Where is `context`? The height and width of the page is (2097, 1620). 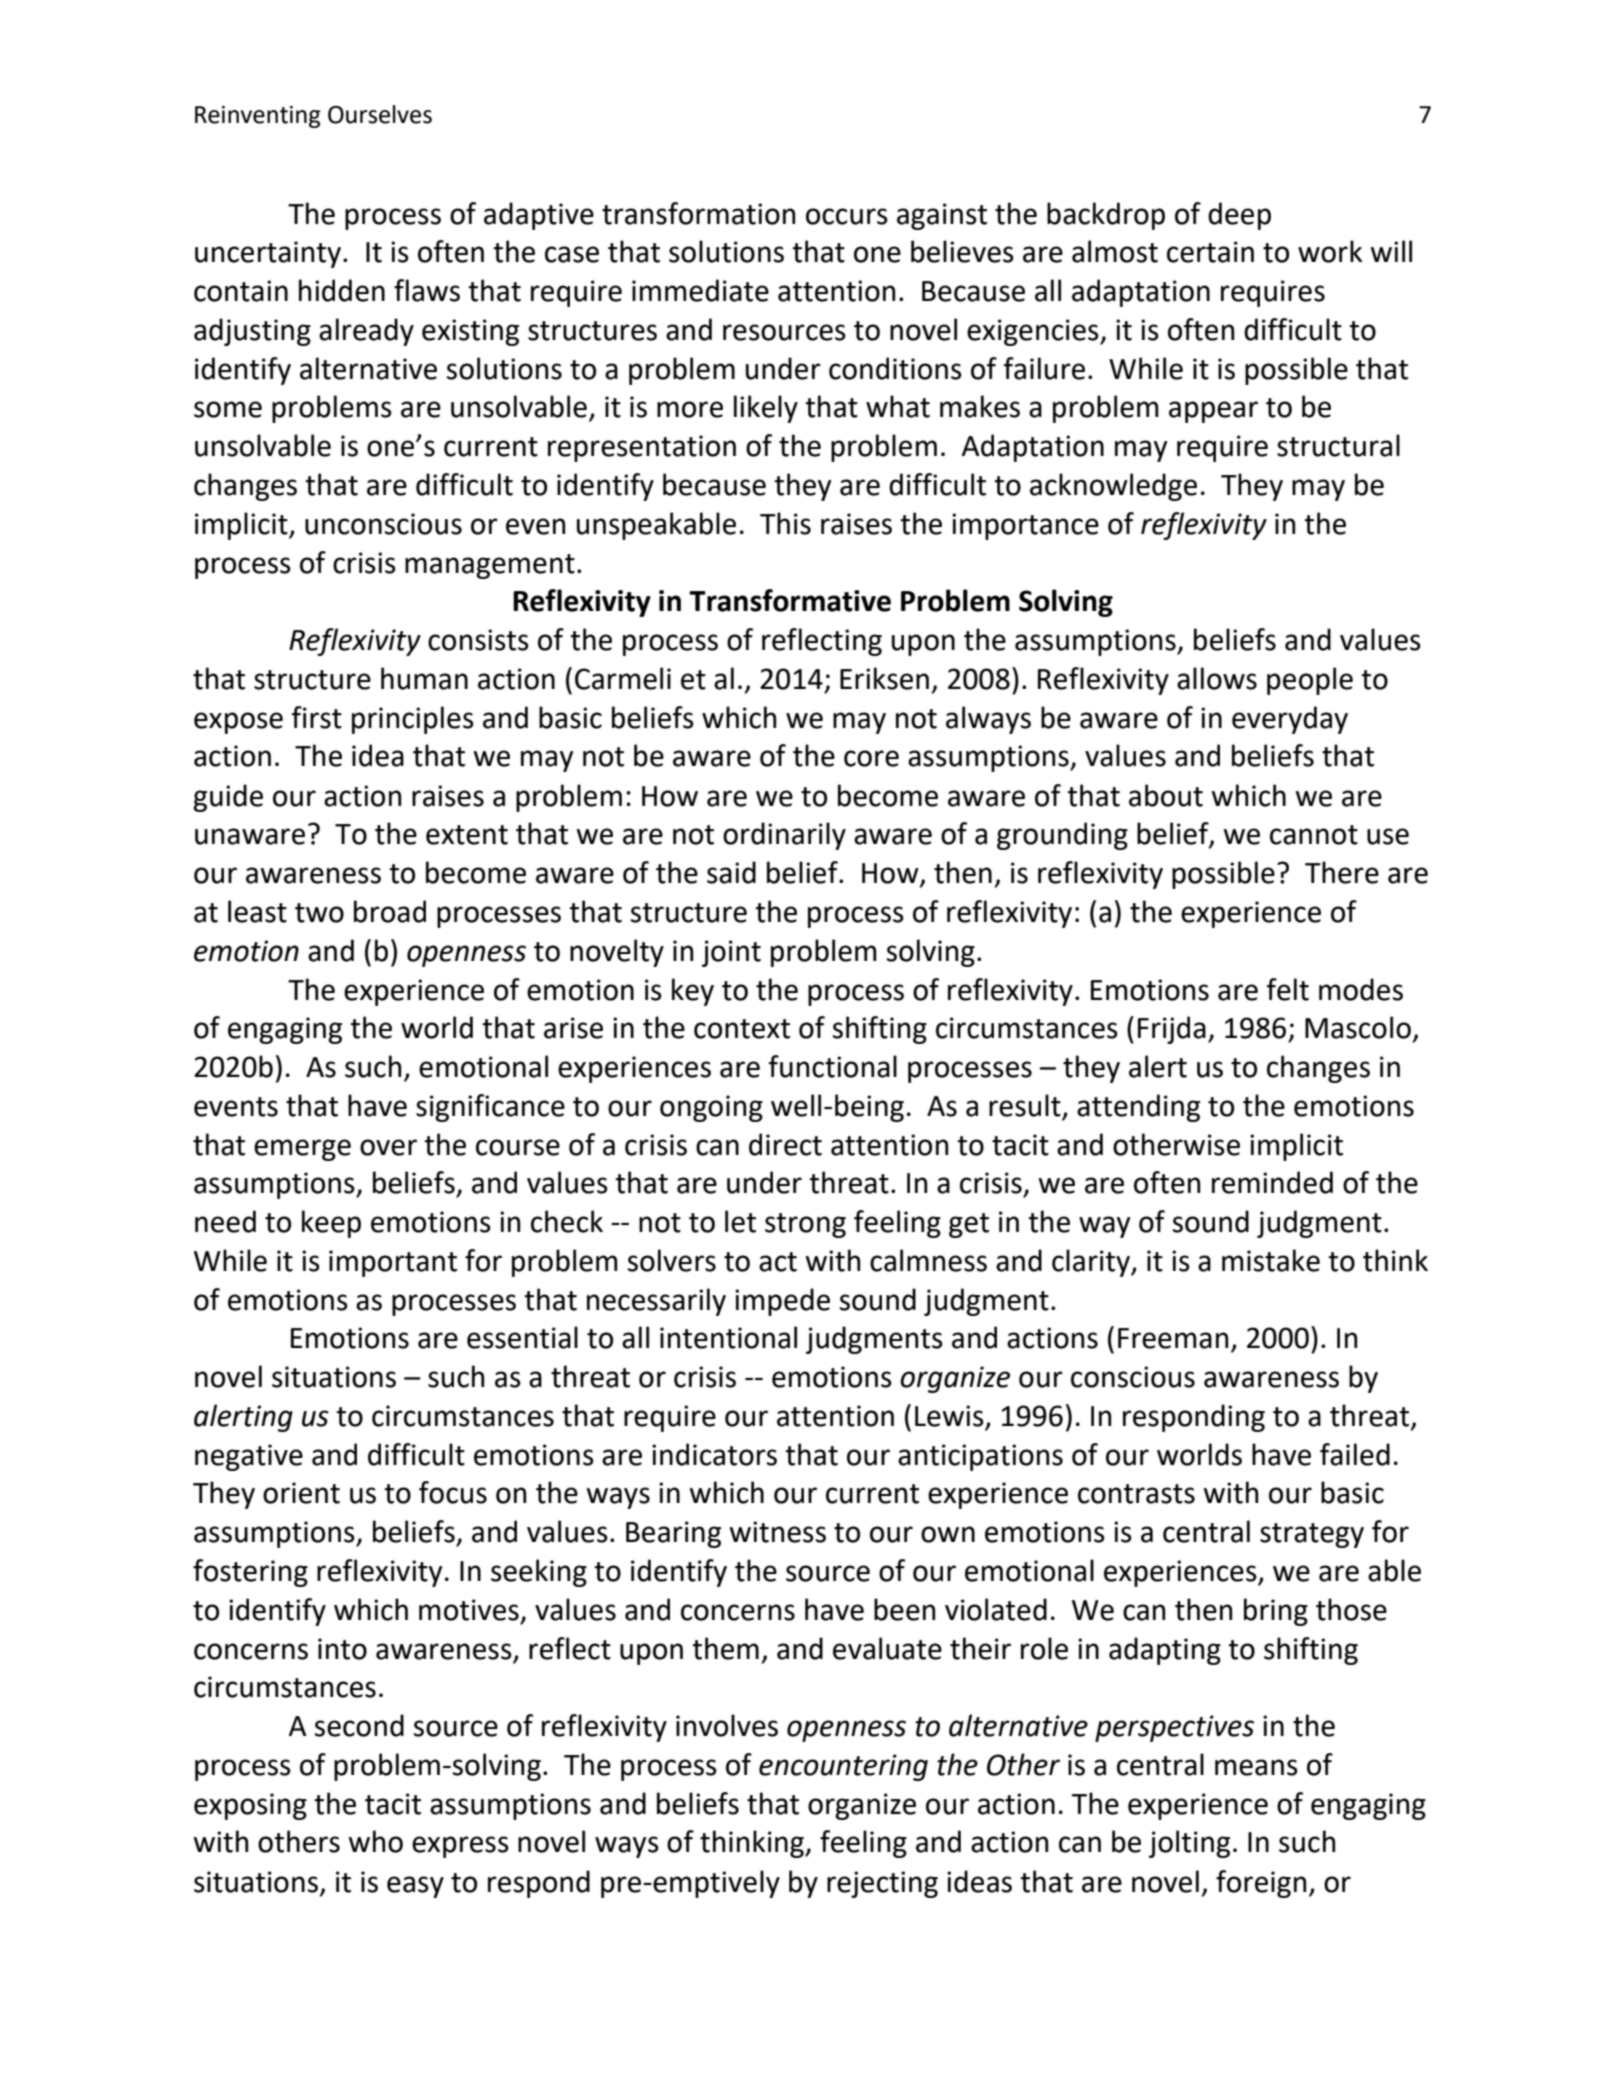
context is located at coordinates (742, 1029).
